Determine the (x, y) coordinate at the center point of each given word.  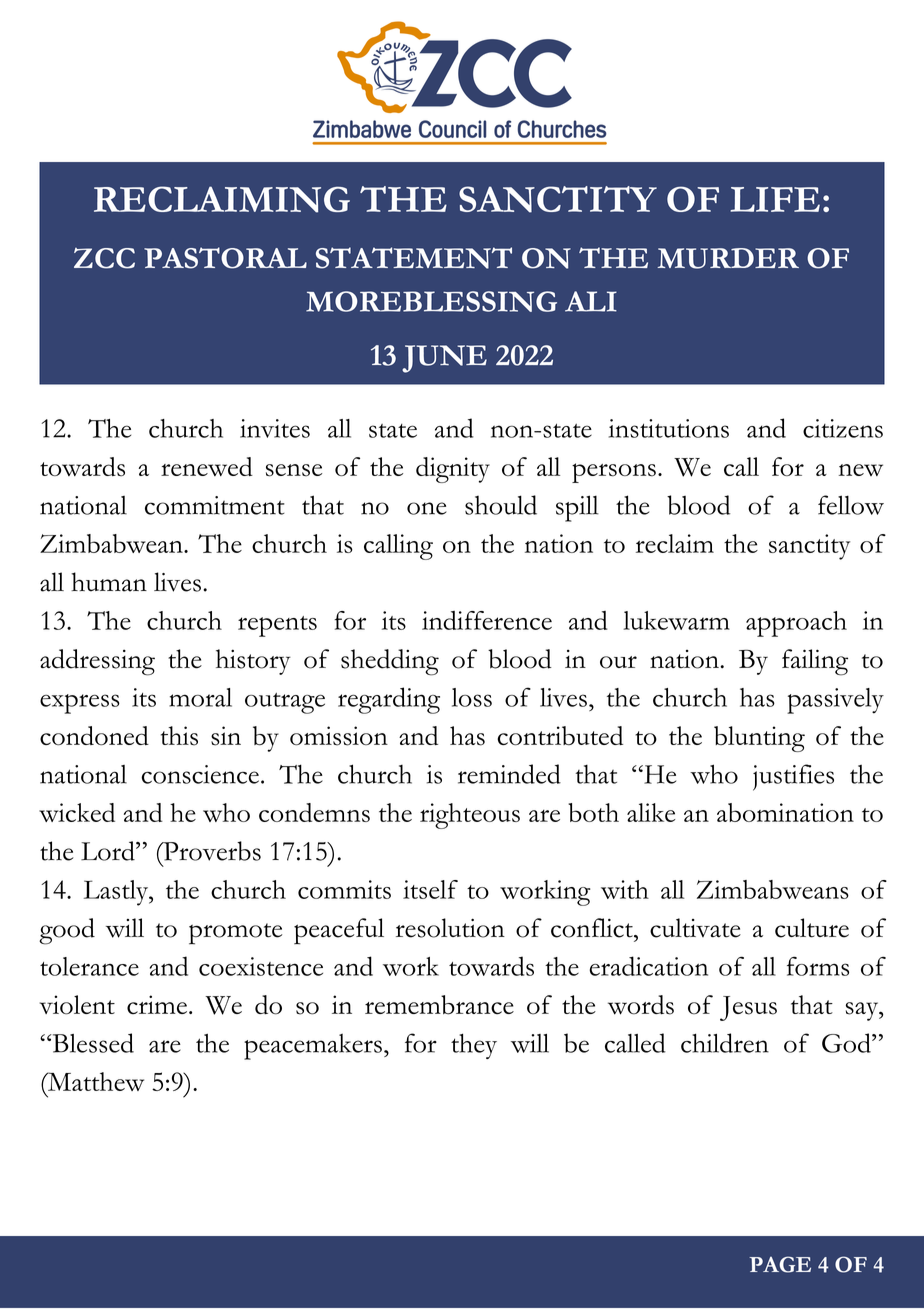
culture (812, 928)
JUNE (444, 359)
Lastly (117, 893)
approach (796, 624)
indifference (487, 620)
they (474, 1046)
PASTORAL (225, 258)
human (109, 582)
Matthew (95, 1081)
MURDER (728, 258)
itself (430, 889)
